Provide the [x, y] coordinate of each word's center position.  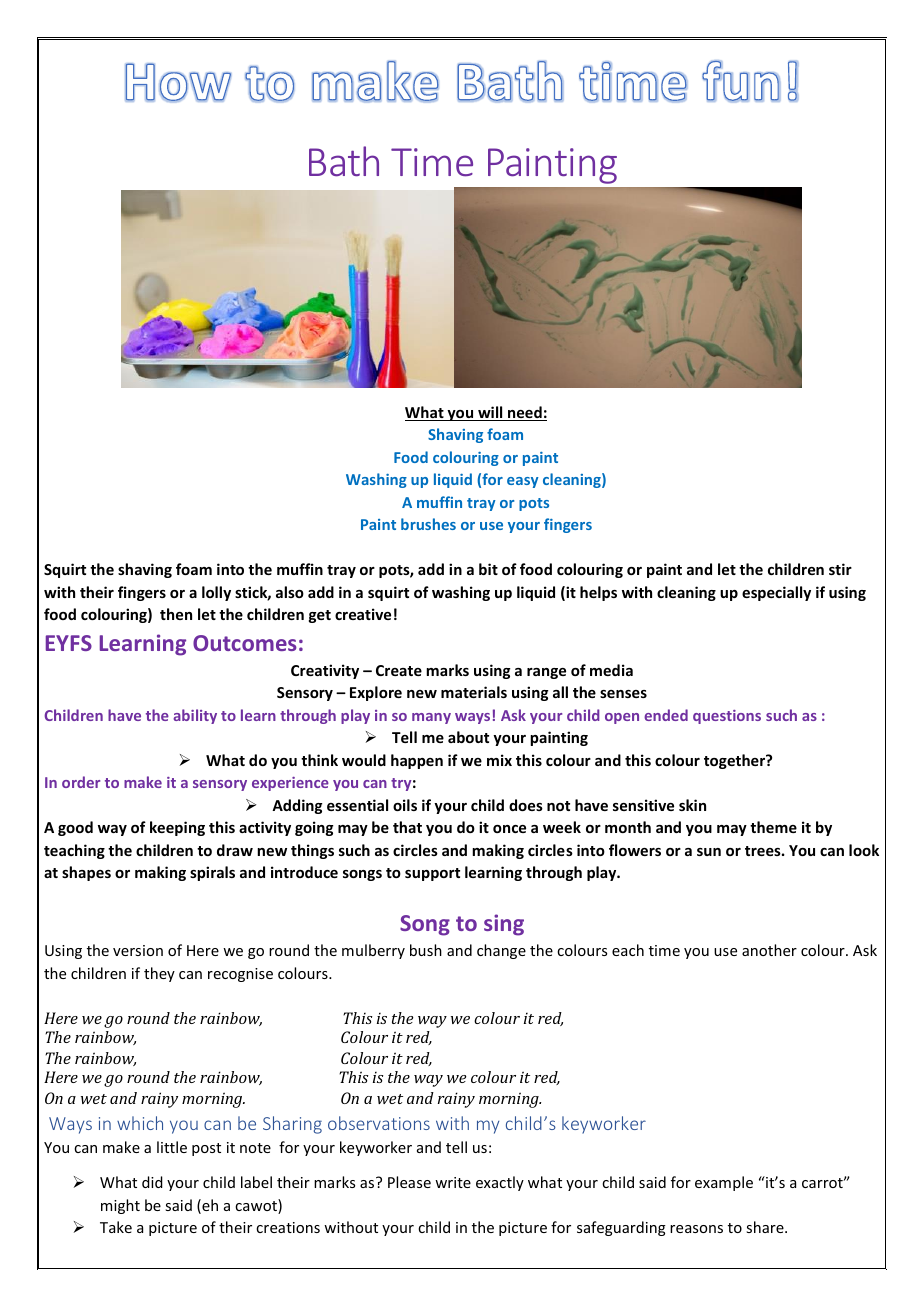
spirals [212, 873]
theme [773, 827]
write [453, 1182]
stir [840, 569]
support [432, 874]
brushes [428, 524]
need [525, 413]
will [490, 413]
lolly [216, 593]
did [152, 1182]
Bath [344, 161]
